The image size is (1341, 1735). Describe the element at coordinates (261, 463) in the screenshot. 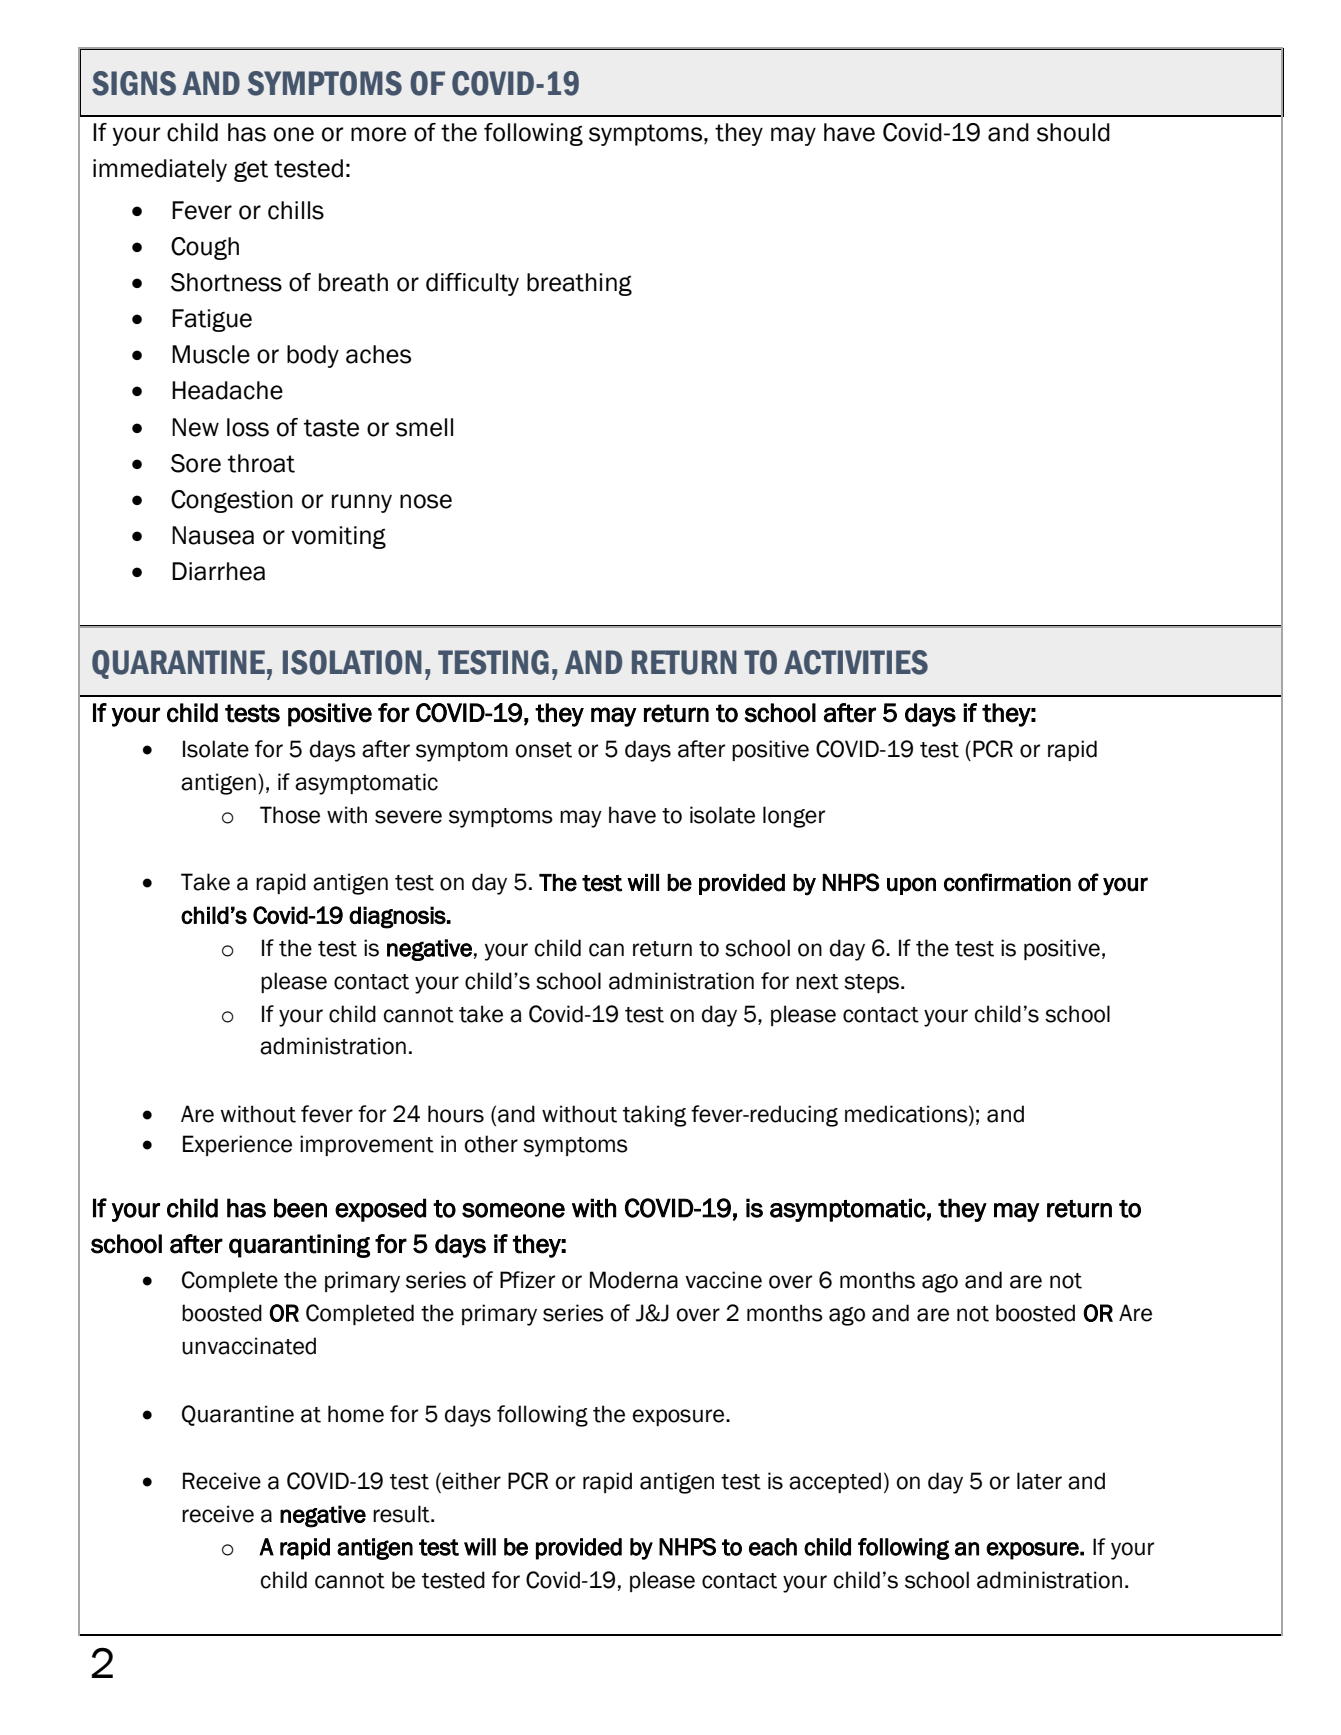

I see `throat` at that location.
